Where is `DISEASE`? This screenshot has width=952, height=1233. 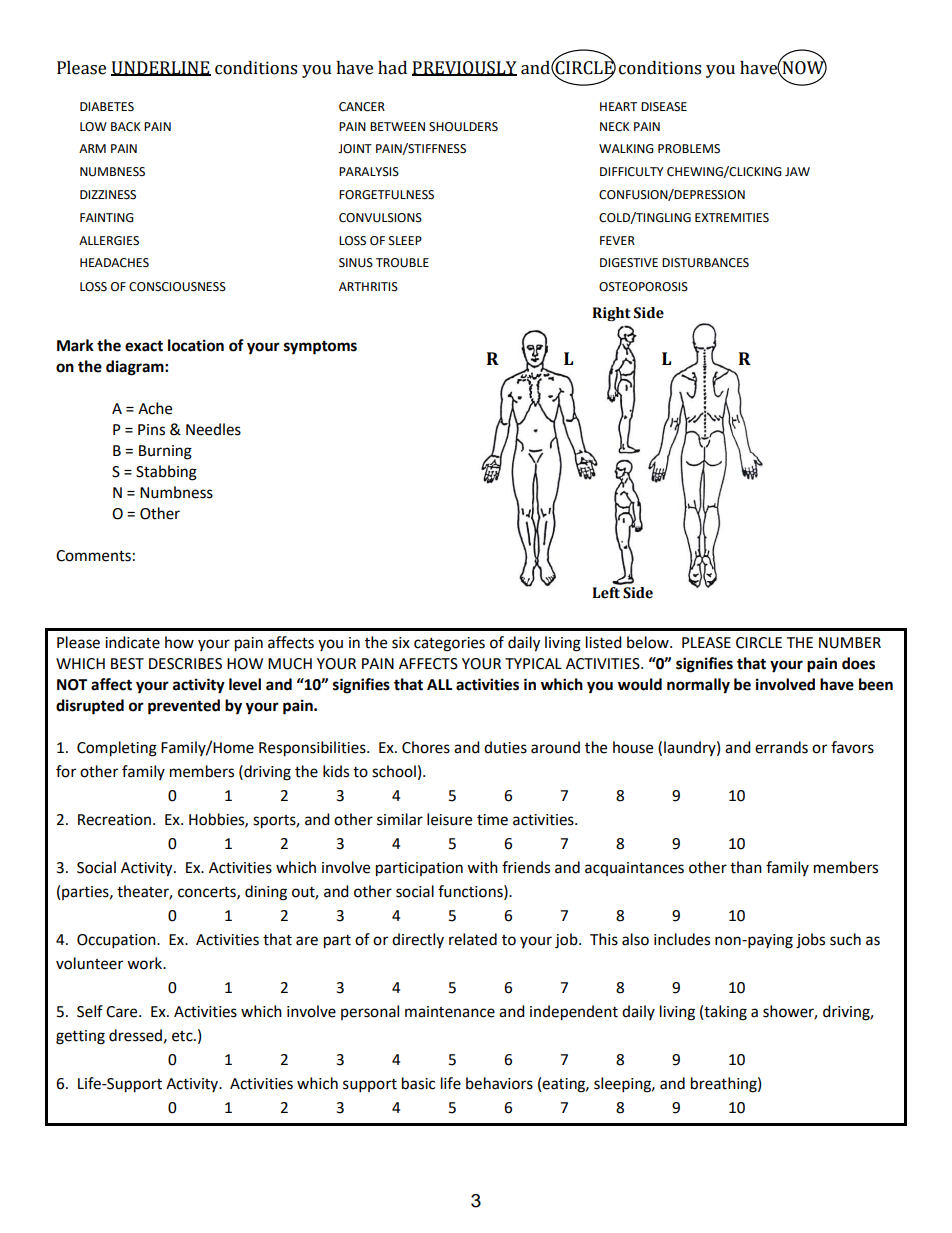
DISEASE is located at coordinates (664, 107).
